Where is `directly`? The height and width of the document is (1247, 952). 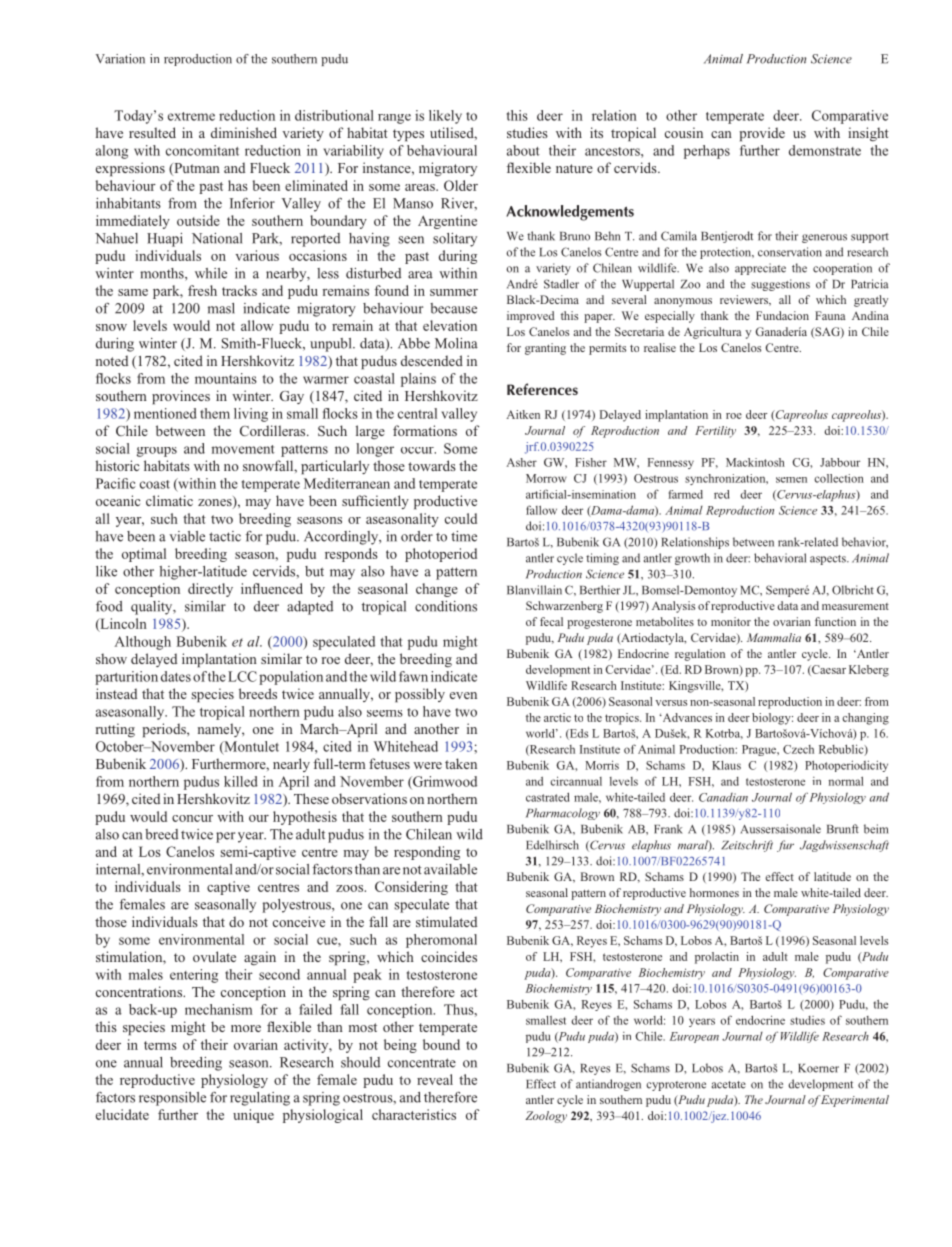
directly is located at coordinates (210, 590).
